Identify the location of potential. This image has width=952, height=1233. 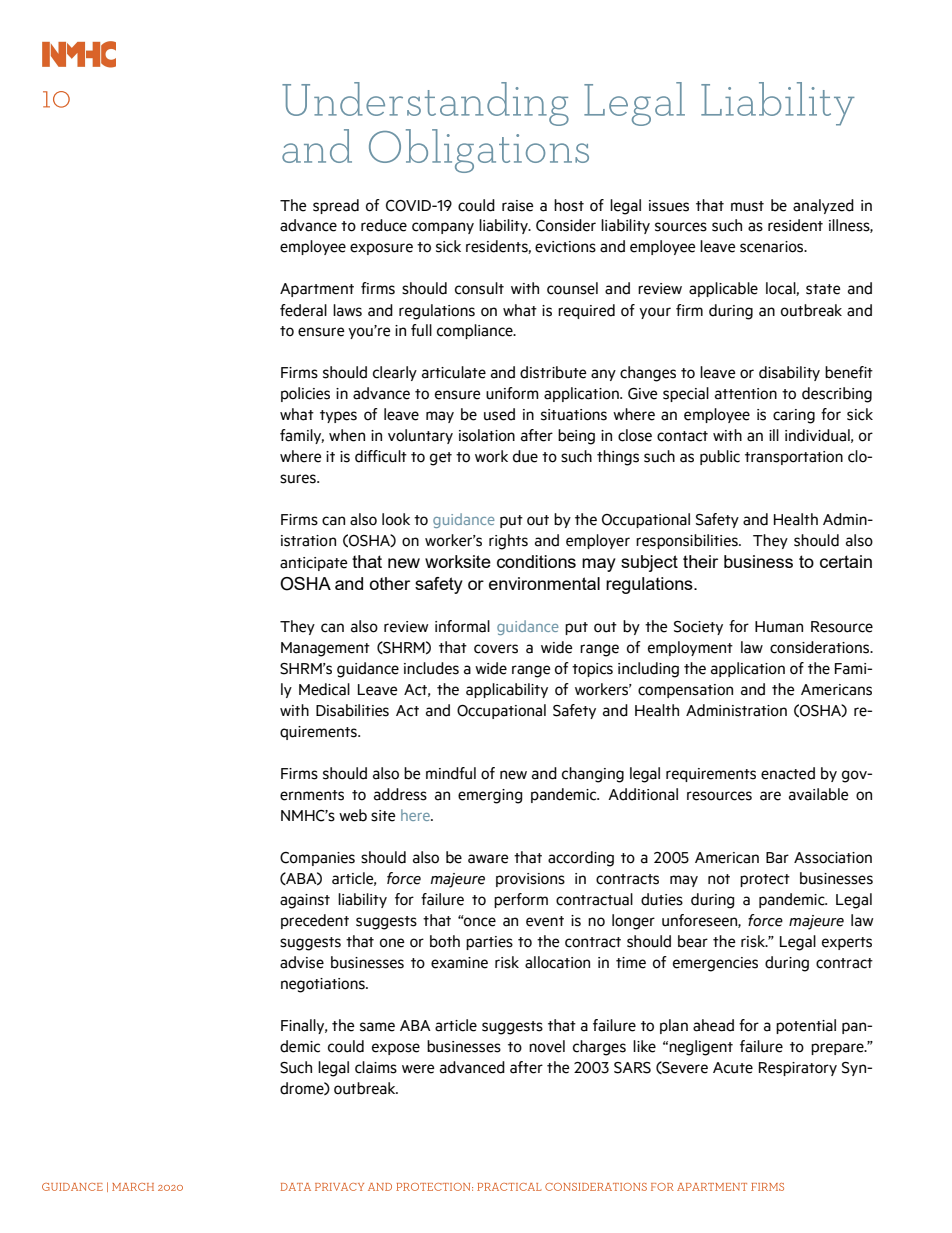
(806, 1026).
